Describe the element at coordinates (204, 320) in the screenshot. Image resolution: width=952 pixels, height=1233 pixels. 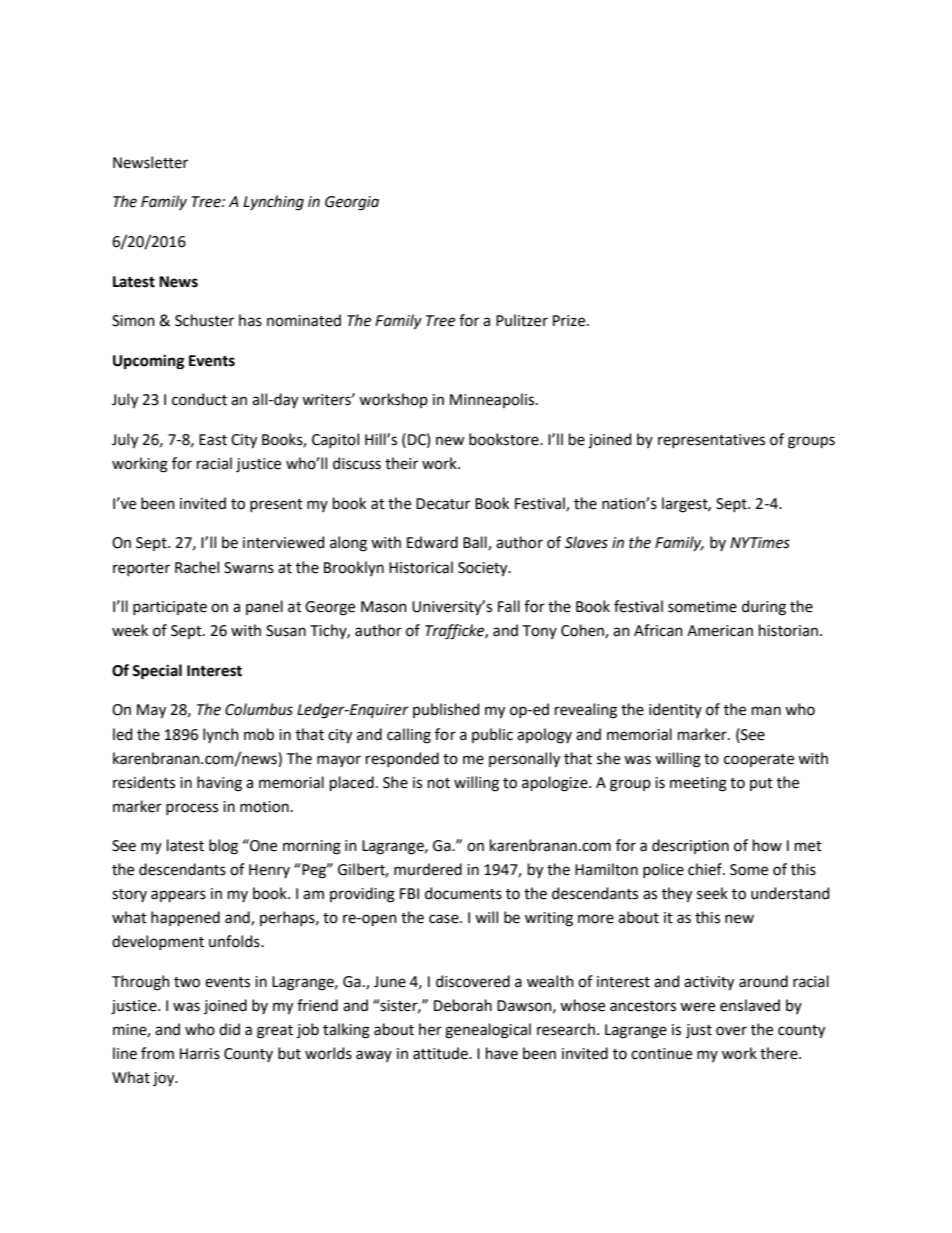
I see `Schuster` at that location.
